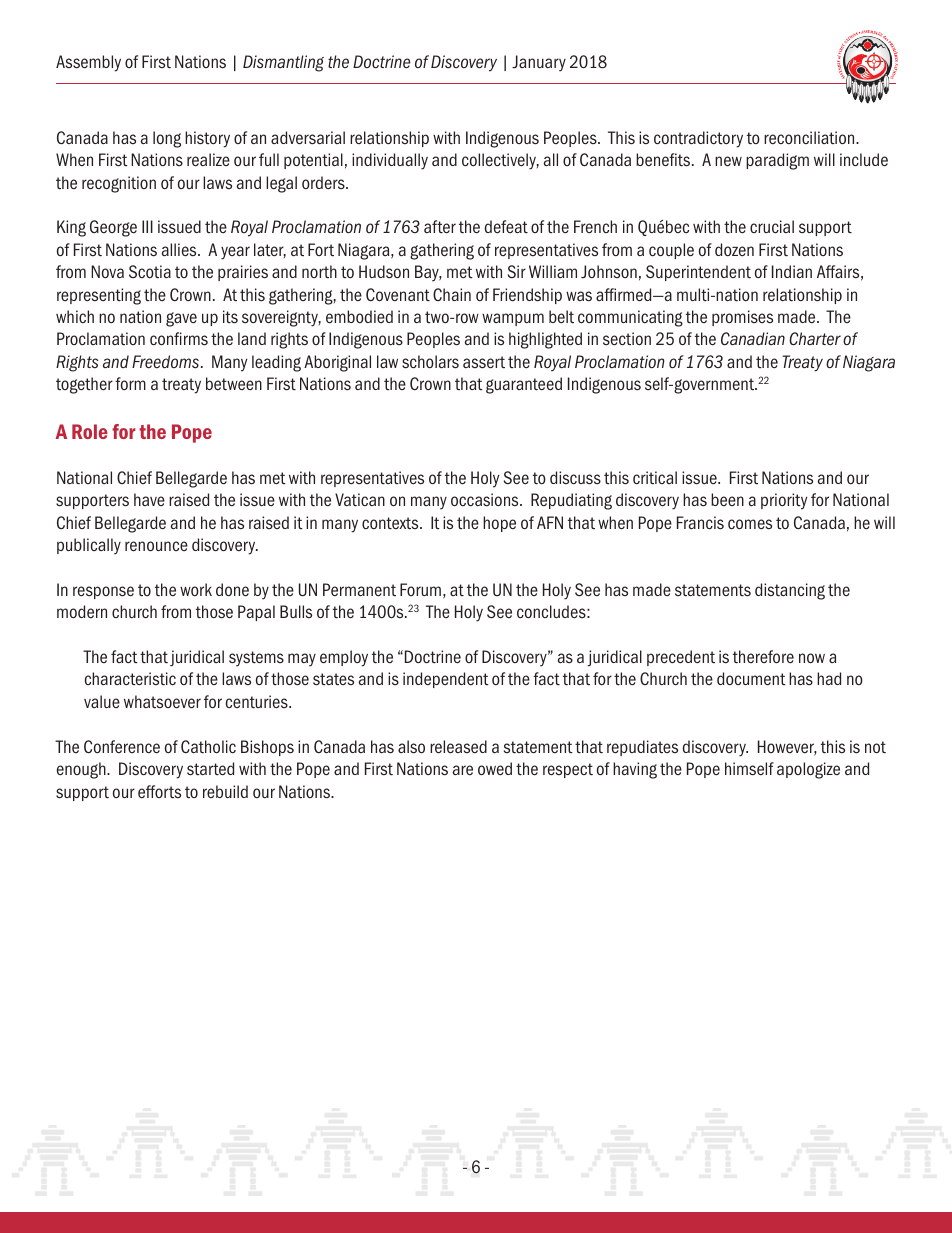 This screenshot has width=952, height=1233. Describe the element at coordinates (210, 769) in the screenshot. I see `started` at that location.
